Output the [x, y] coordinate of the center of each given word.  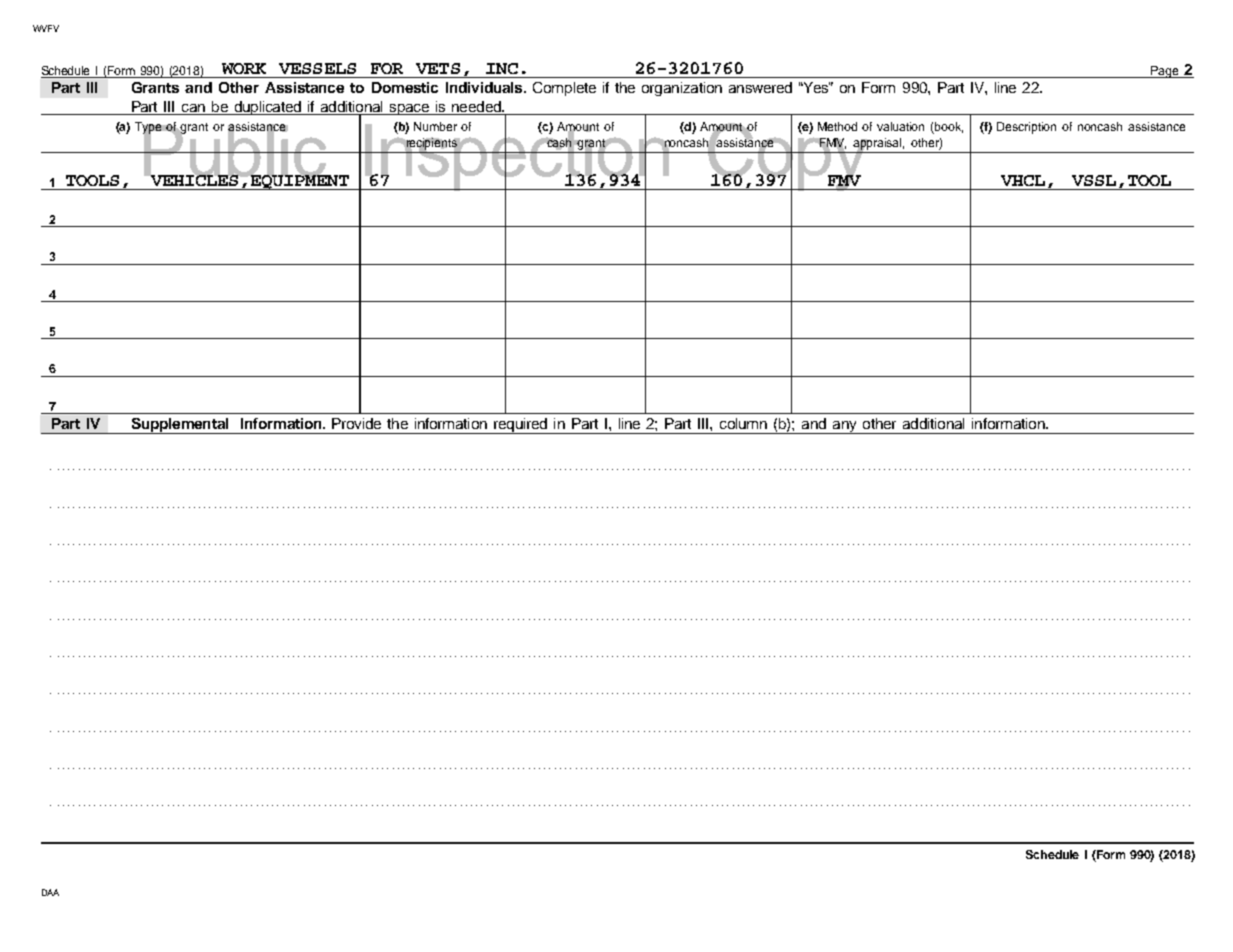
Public [235, 151]
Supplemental [180, 426]
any [844, 427]
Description [1026, 128]
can [193, 109]
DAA [50, 892]
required [521, 426]
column [743, 423]
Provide [356, 423]
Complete [564, 89]
